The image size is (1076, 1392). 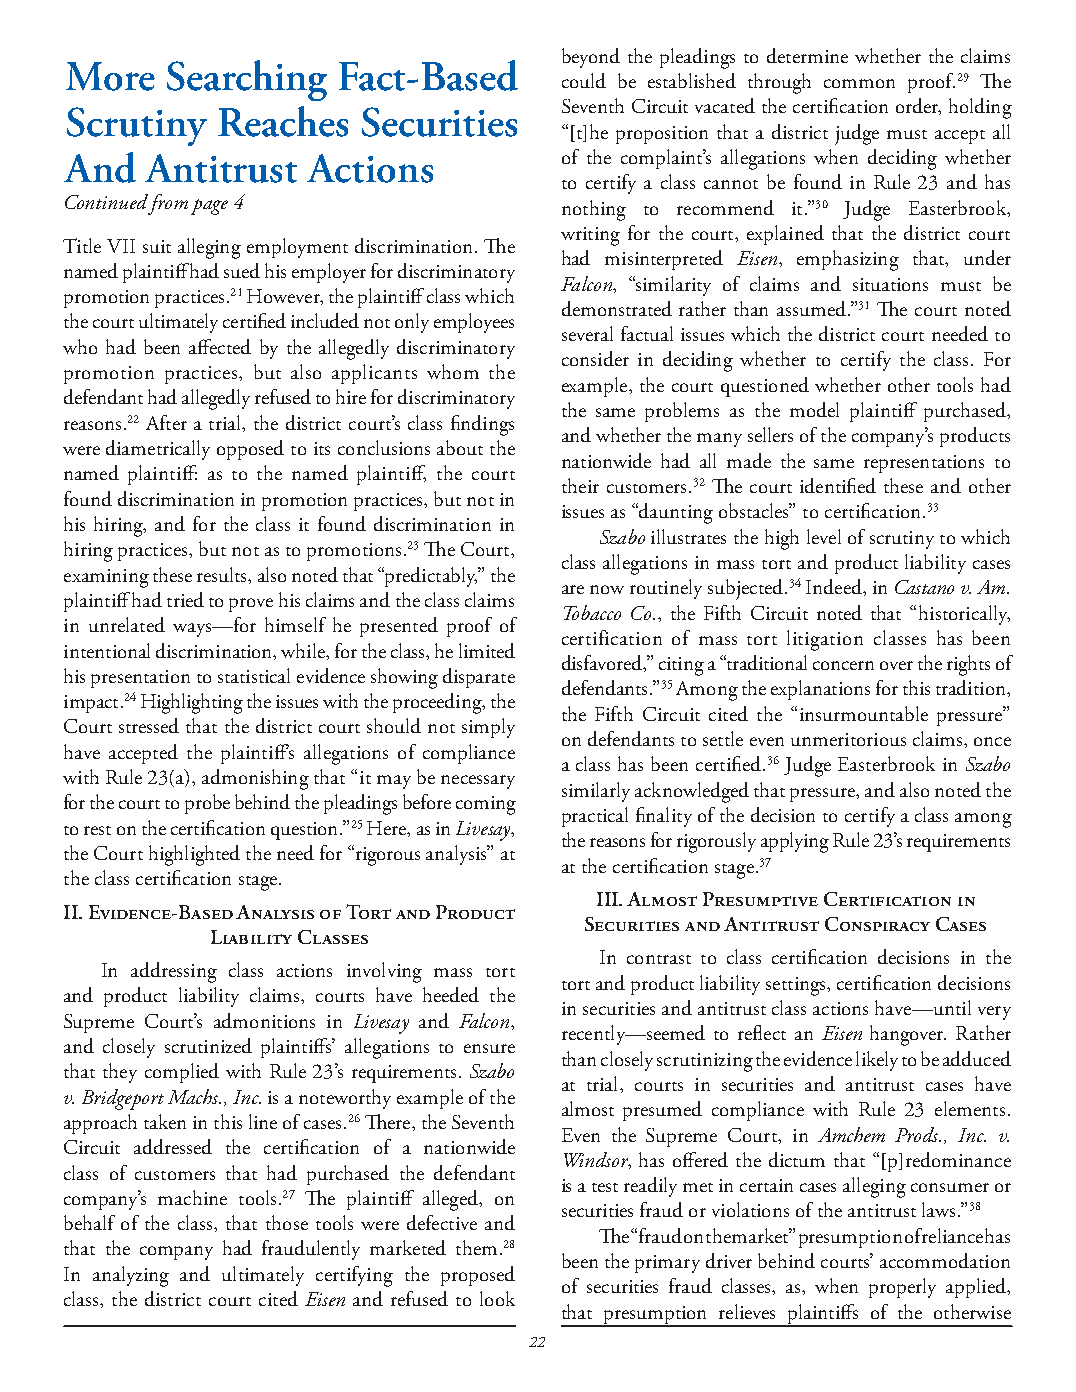 What do you see at coordinates (497, 1298) in the screenshot?
I see `look` at bounding box center [497, 1298].
